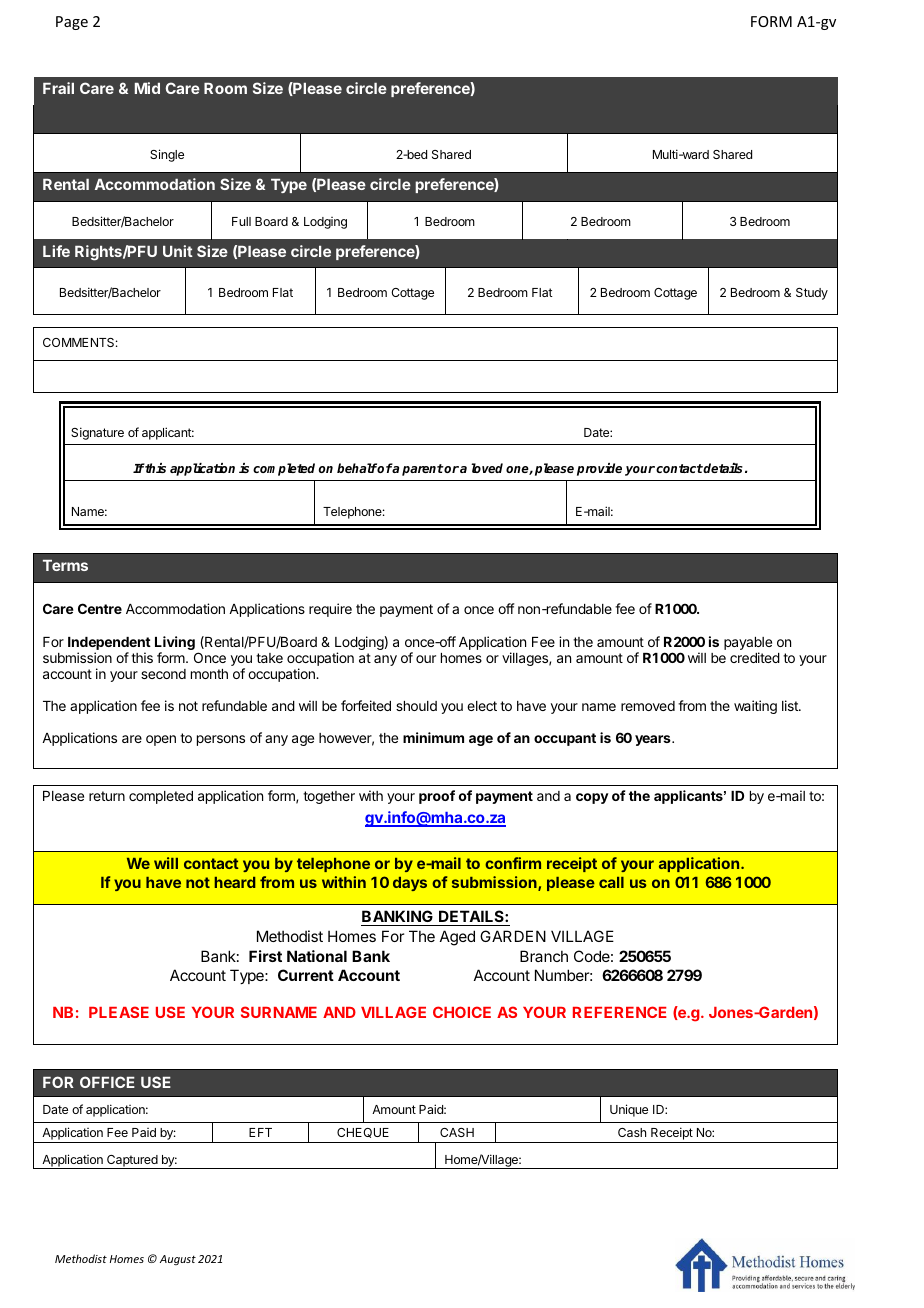 The width and height of the document is (924, 1308). I want to click on Mid, so click(147, 88).
